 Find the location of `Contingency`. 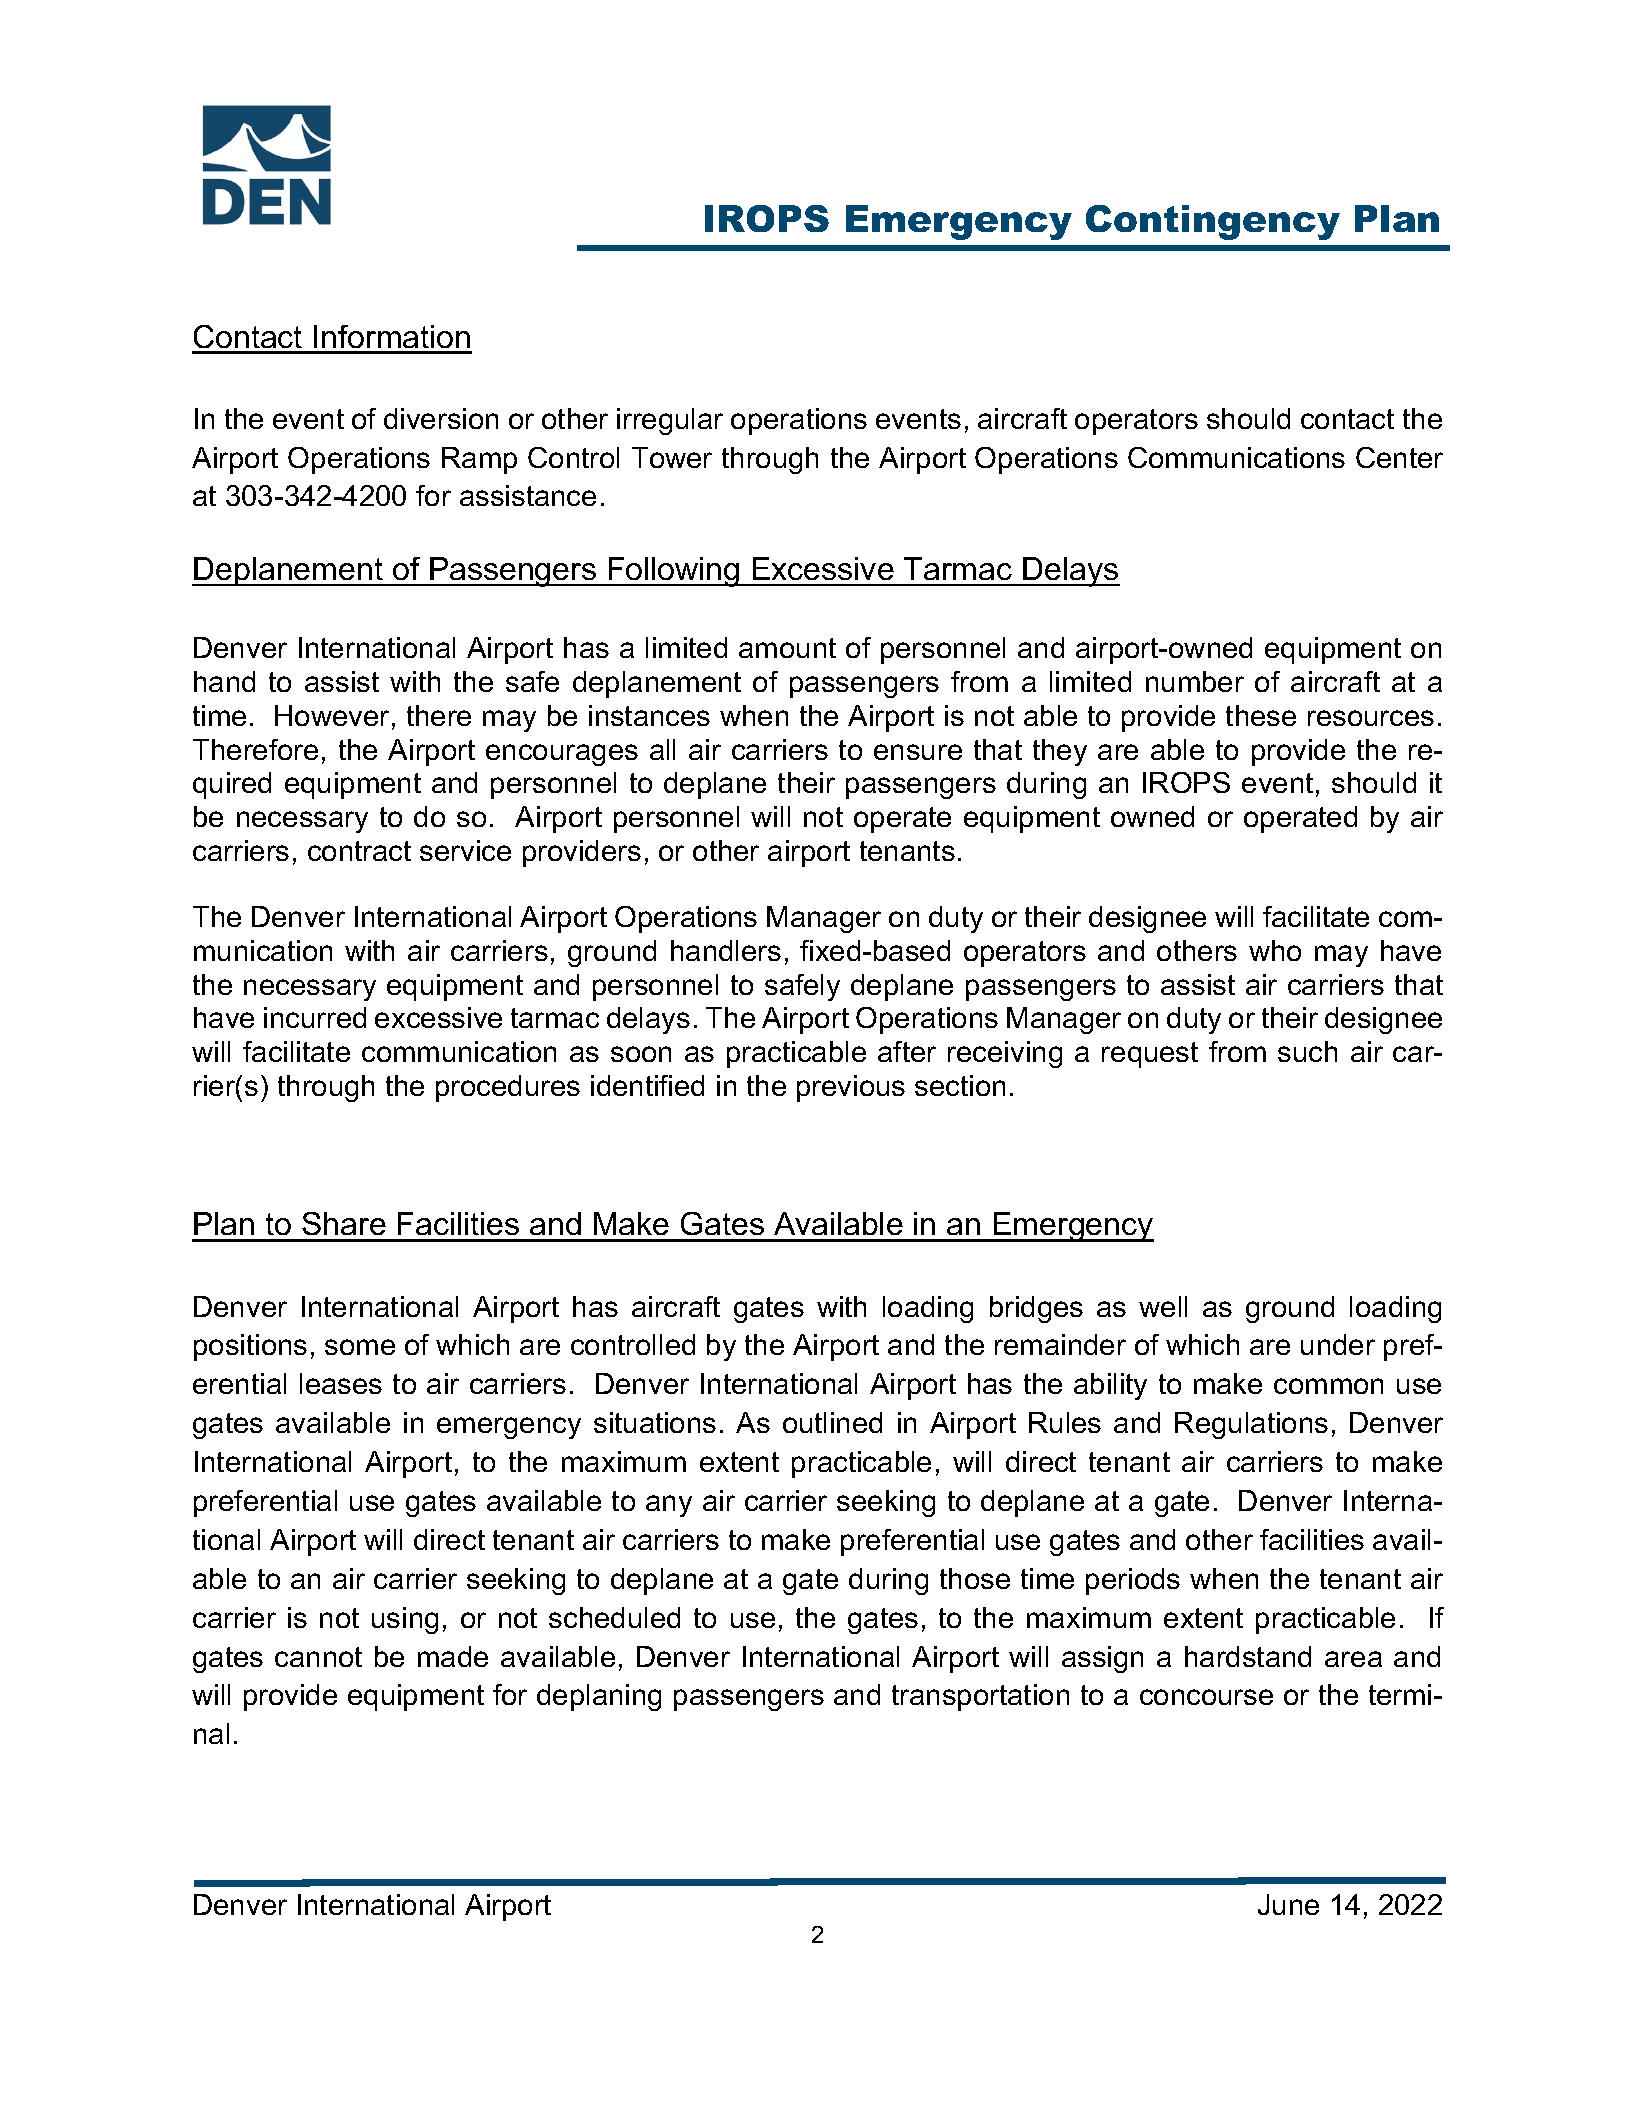

Contingency is located at coordinates (1213, 222).
